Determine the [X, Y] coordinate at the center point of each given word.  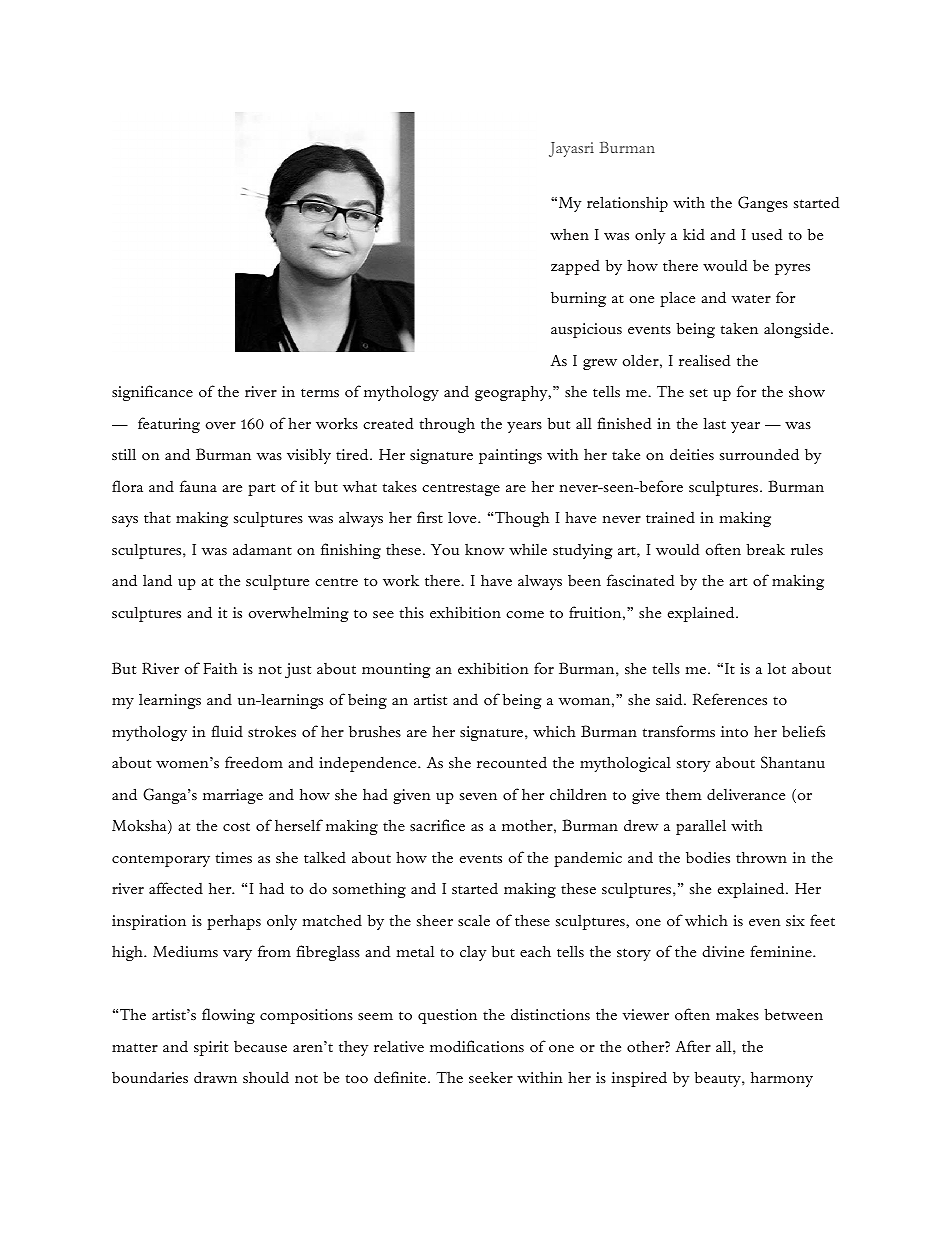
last [714, 423]
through [447, 425]
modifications [477, 1046]
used [767, 234]
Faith [220, 668]
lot [777, 668]
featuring [169, 425]
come [525, 614]
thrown [761, 857]
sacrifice [437, 825]
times [233, 857]
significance [152, 393]
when [569, 234]
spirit [211, 1048]
